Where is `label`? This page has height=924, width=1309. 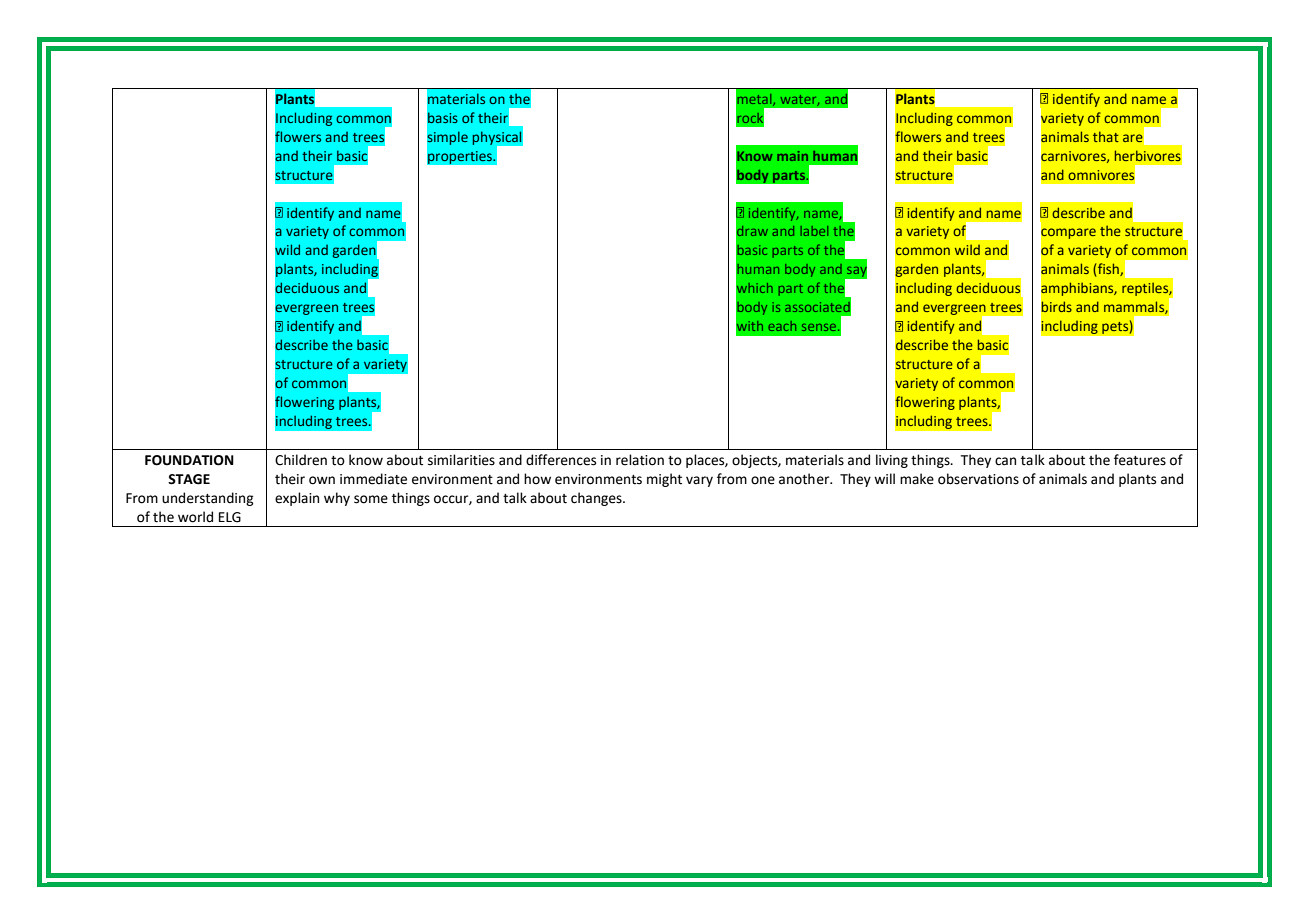 label is located at coordinates (814, 231).
